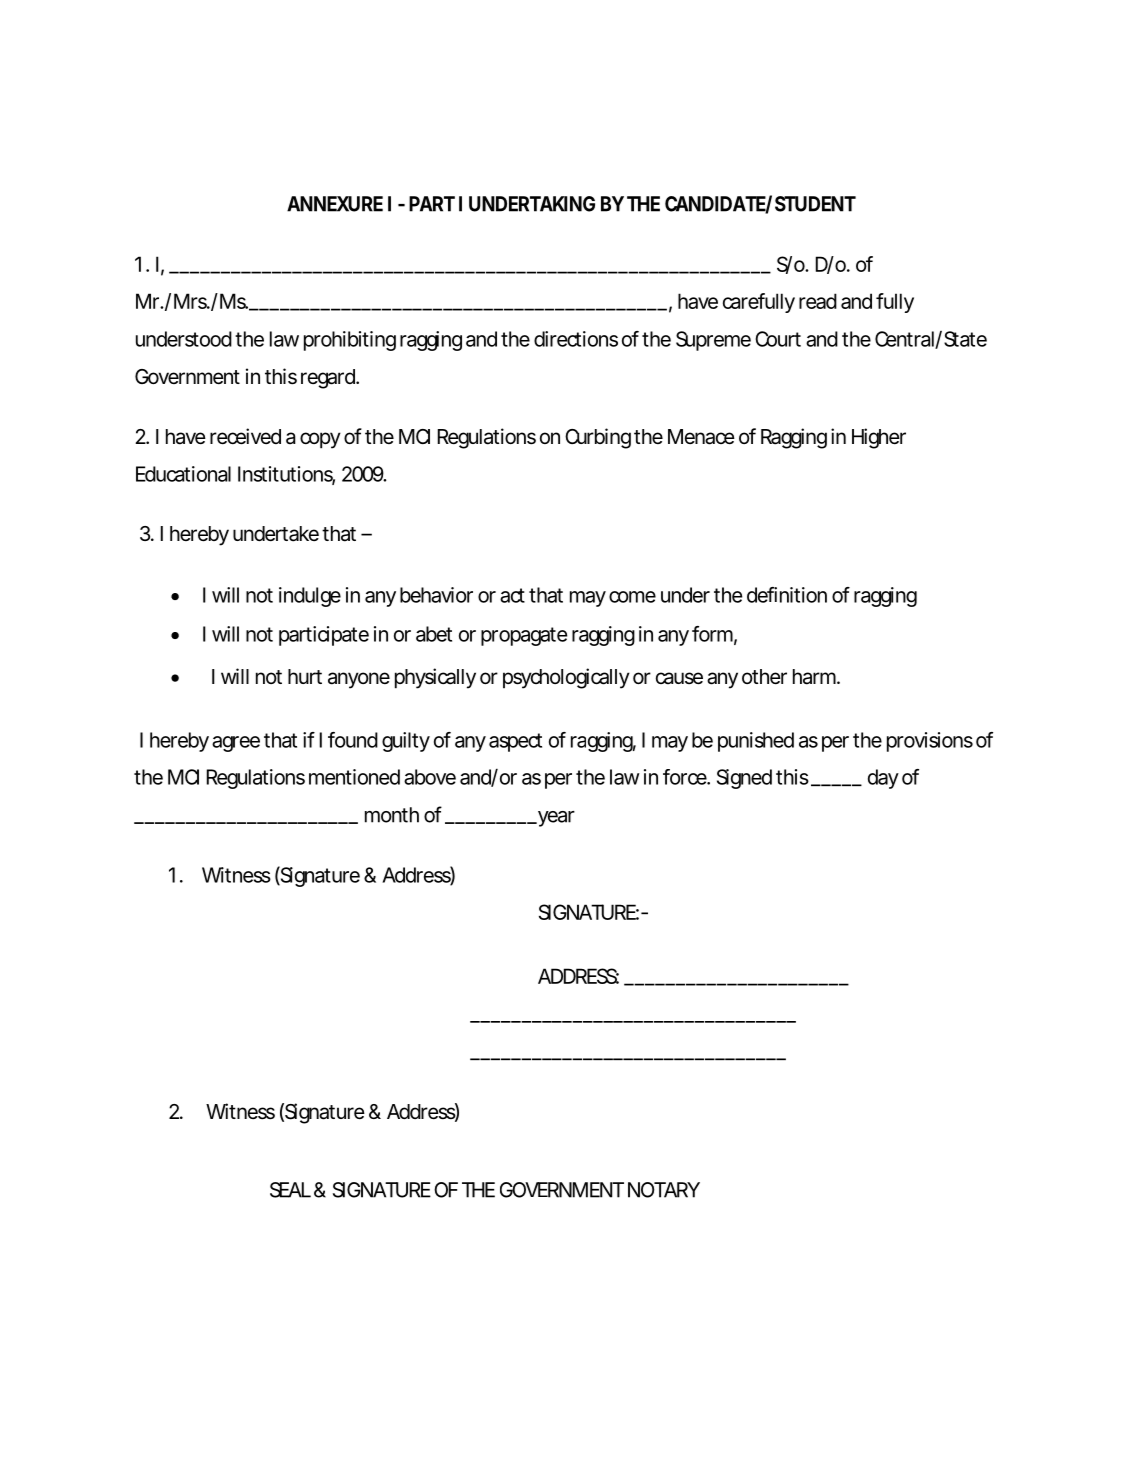 This screenshot has height=1477, width=1142. Describe the element at coordinates (883, 779) in the screenshot. I see `day` at that location.
